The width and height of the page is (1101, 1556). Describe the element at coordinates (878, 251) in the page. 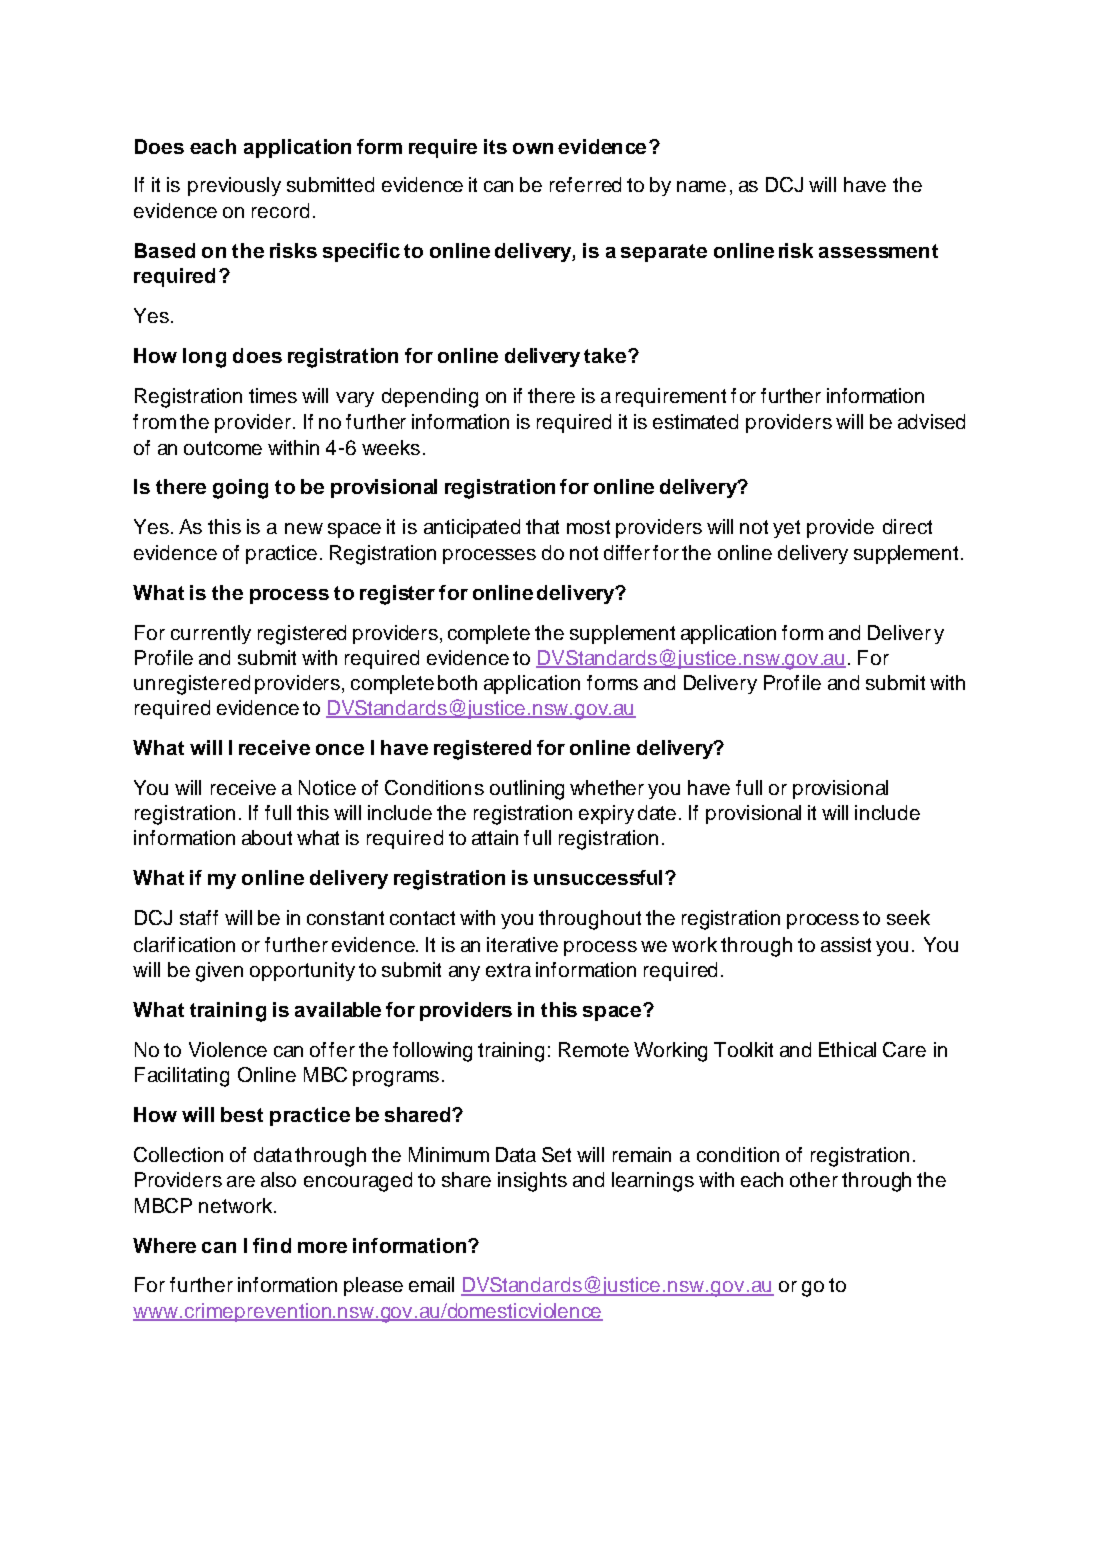

I see `assessment` at that location.
